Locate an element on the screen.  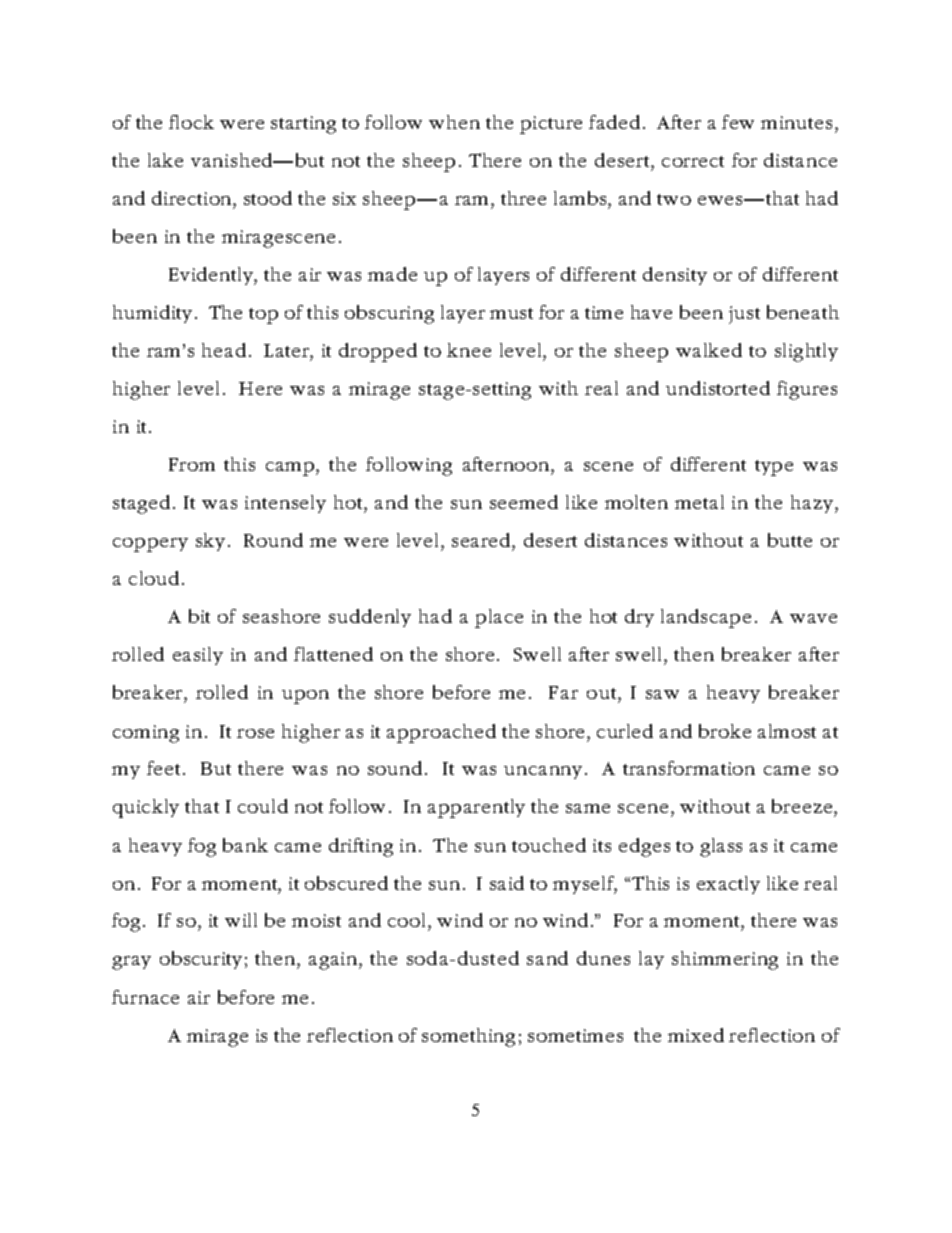
From is located at coordinates (192, 464).
